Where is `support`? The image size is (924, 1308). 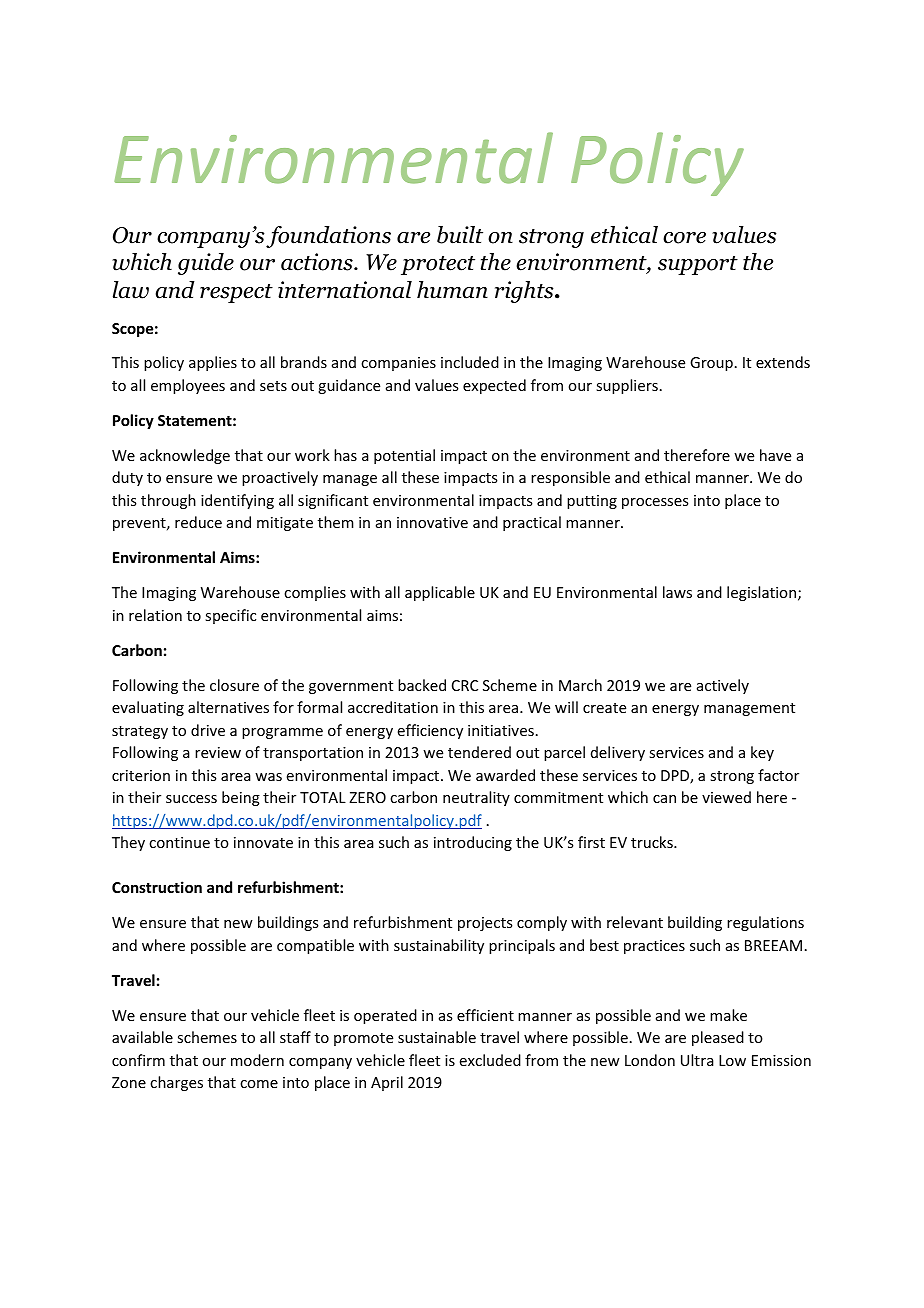
support is located at coordinates (698, 265).
